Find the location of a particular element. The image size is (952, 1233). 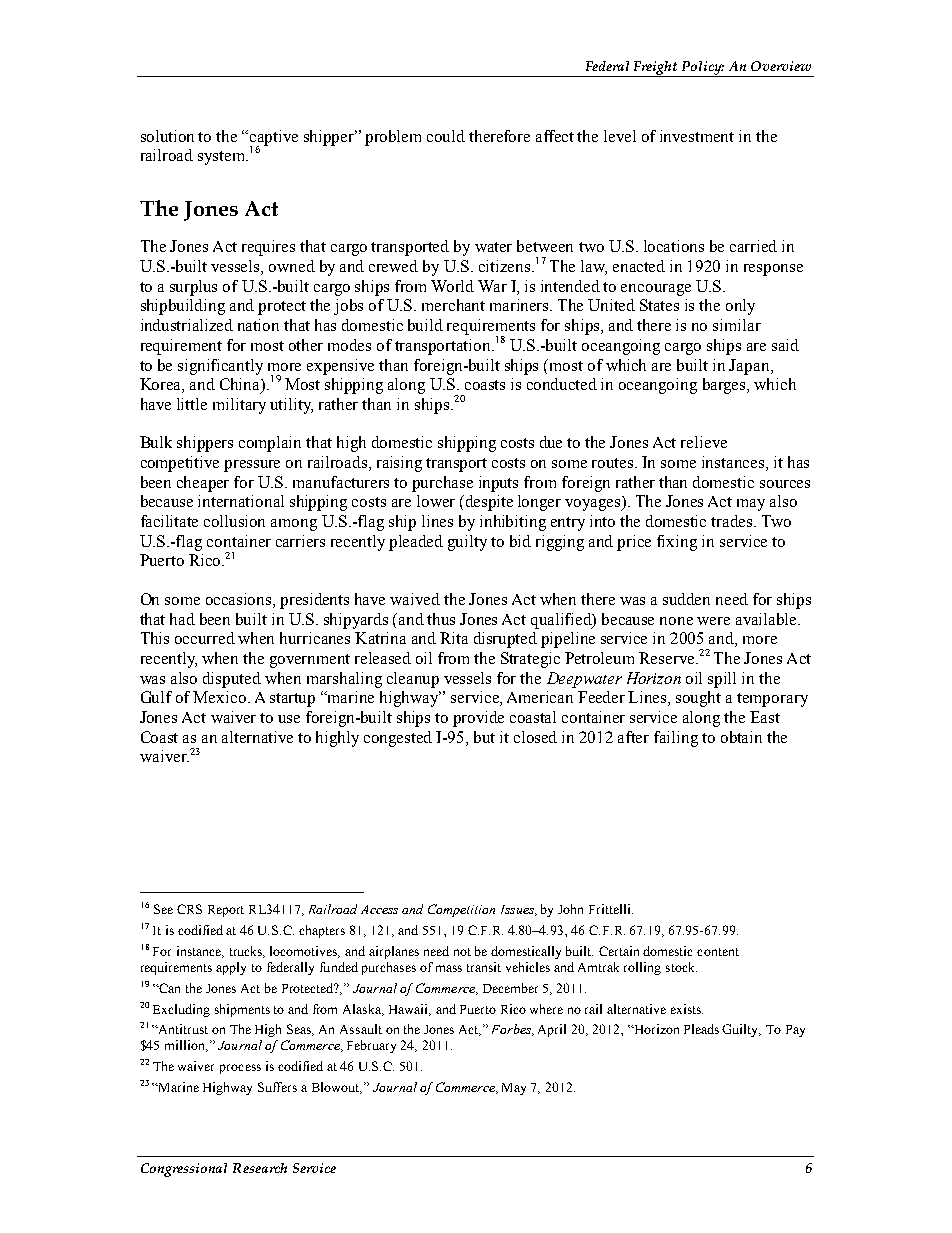

occasions is located at coordinates (240, 600).
